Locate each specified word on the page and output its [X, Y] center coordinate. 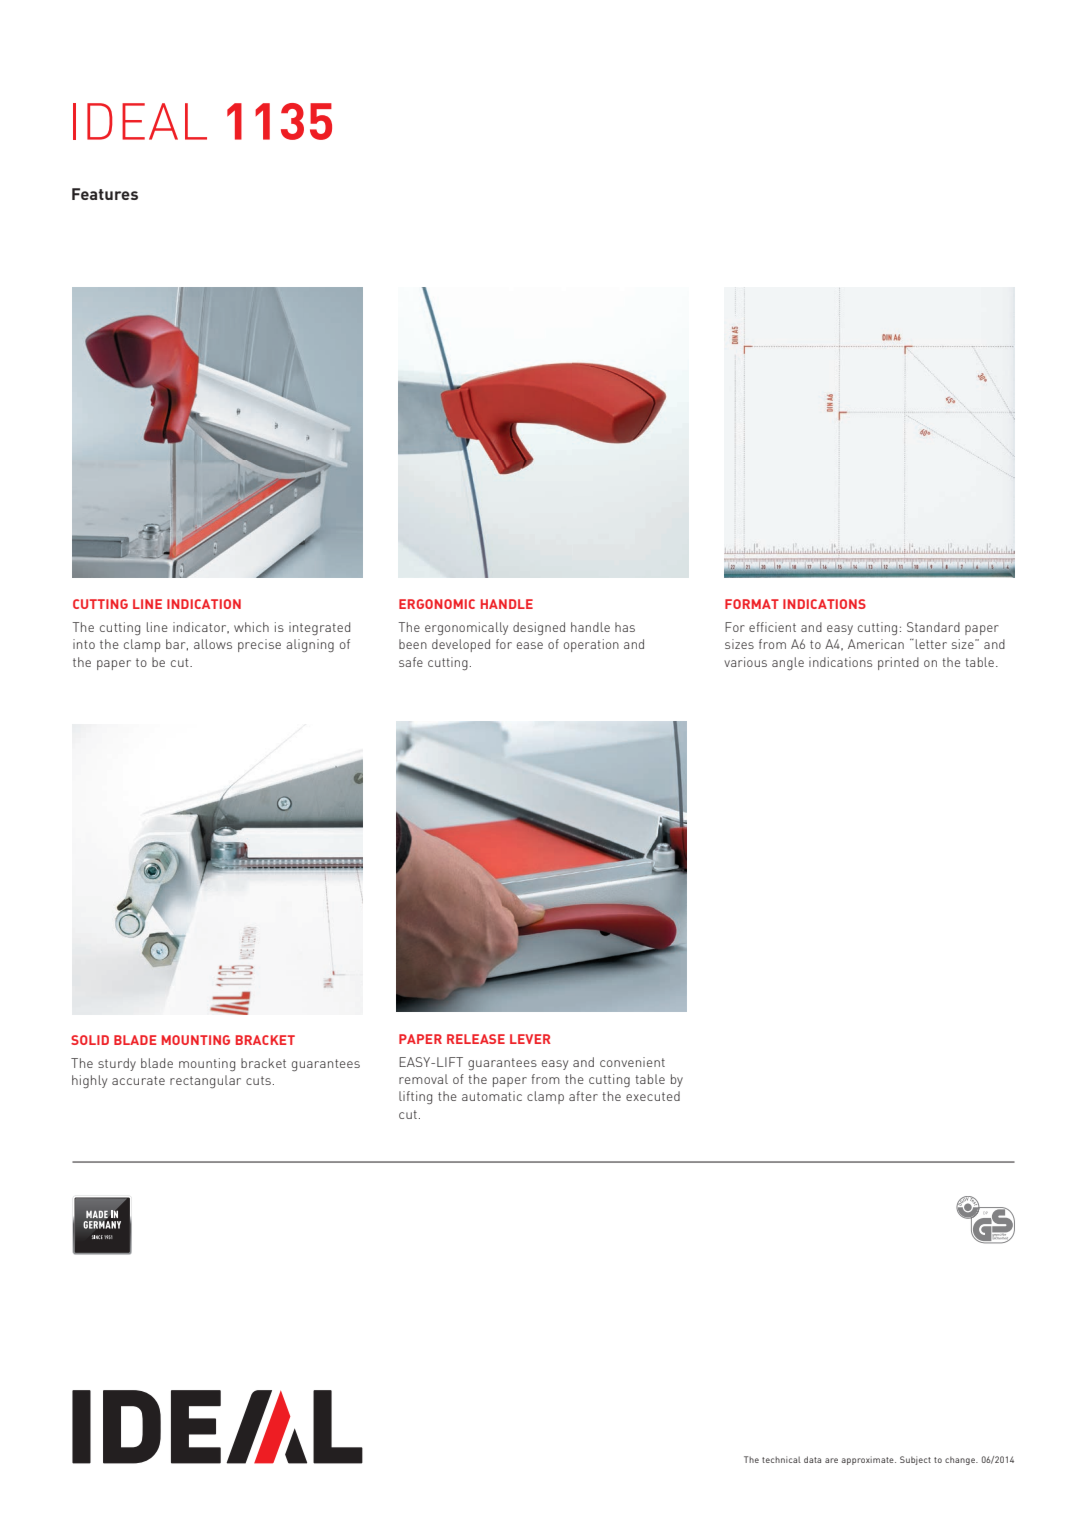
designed [539, 628]
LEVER [530, 1039]
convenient [632, 1062]
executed [653, 1096]
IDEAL [140, 121]
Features [105, 194]
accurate [138, 1080]
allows [213, 644]
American [876, 644]
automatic [492, 1096]
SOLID [90, 1040]
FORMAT [752, 604]
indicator [201, 628]
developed [461, 645]
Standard [933, 627]
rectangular [205, 1081]
